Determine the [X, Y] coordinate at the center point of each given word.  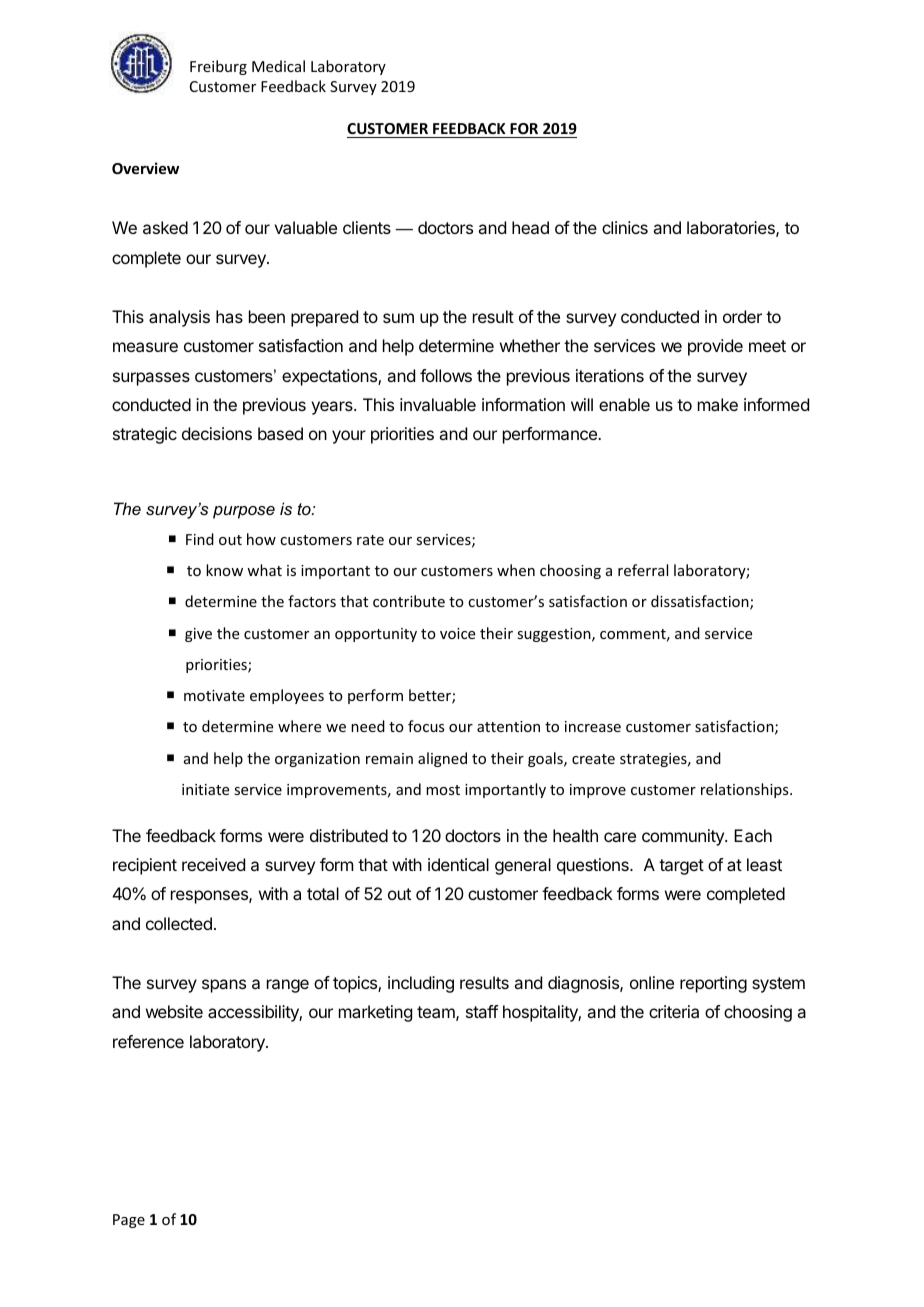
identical [458, 864]
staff [482, 1011]
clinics [625, 227]
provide [715, 347]
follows [446, 375]
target [681, 867]
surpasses [151, 379]
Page [129, 1221]
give [198, 635]
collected [179, 923]
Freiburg [218, 67]
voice [457, 633]
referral [643, 570]
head [530, 227]
